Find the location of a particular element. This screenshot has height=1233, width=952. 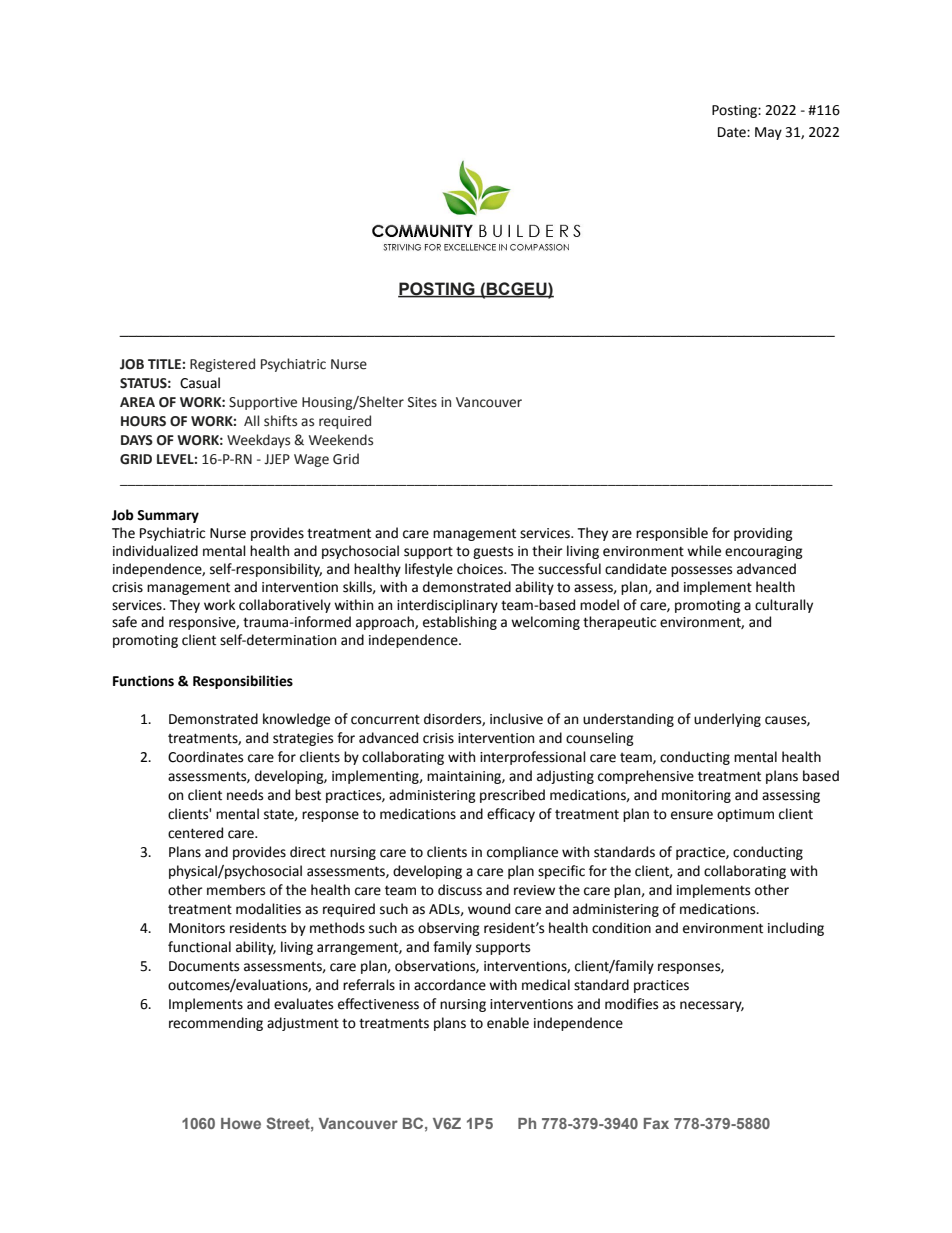

safe is located at coordinates (124, 622).
